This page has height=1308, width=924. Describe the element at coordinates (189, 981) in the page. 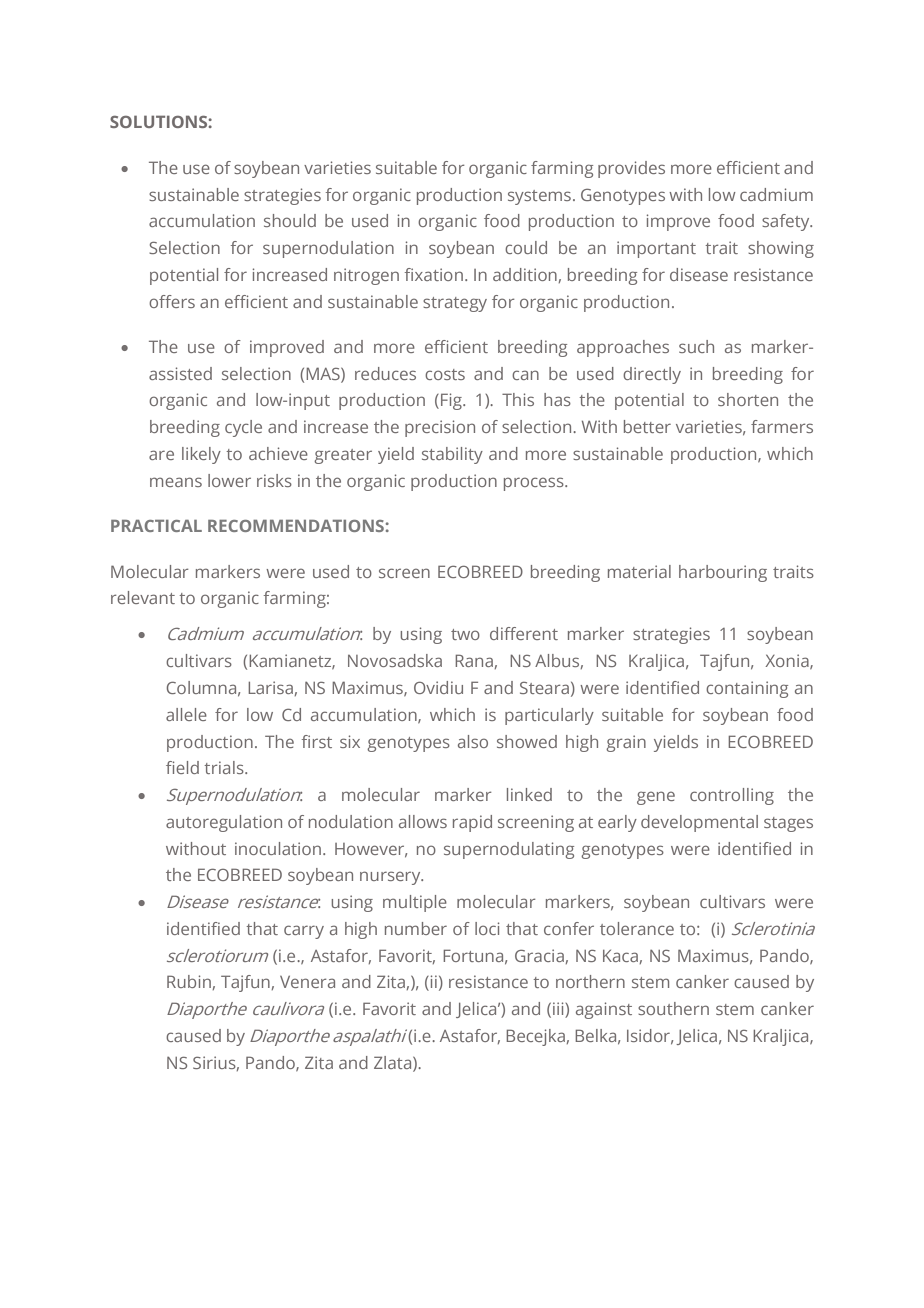

I see `Rubin` at that location.
